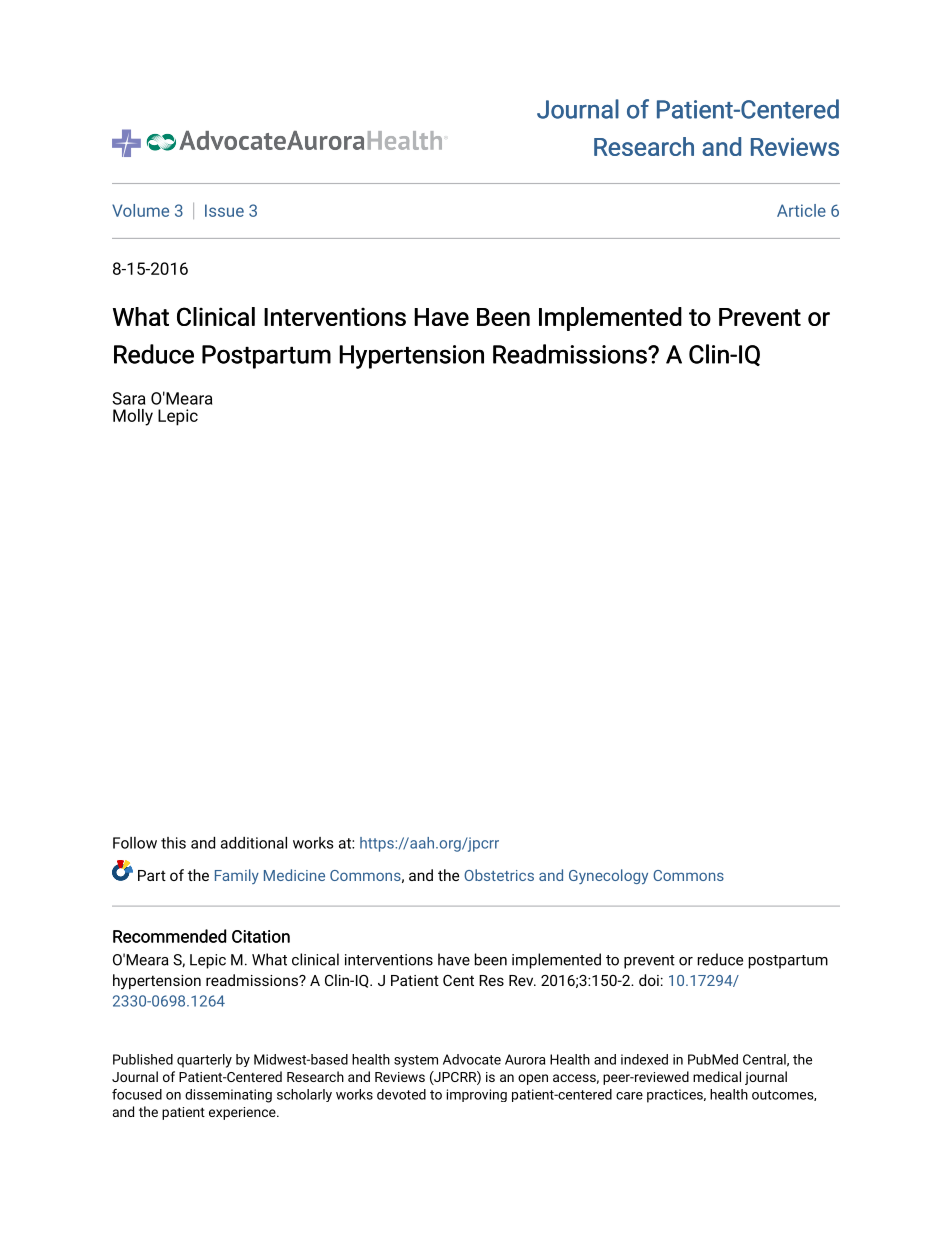 The image size is (952, 1233). I want to click on Article, so click(801, 210).
